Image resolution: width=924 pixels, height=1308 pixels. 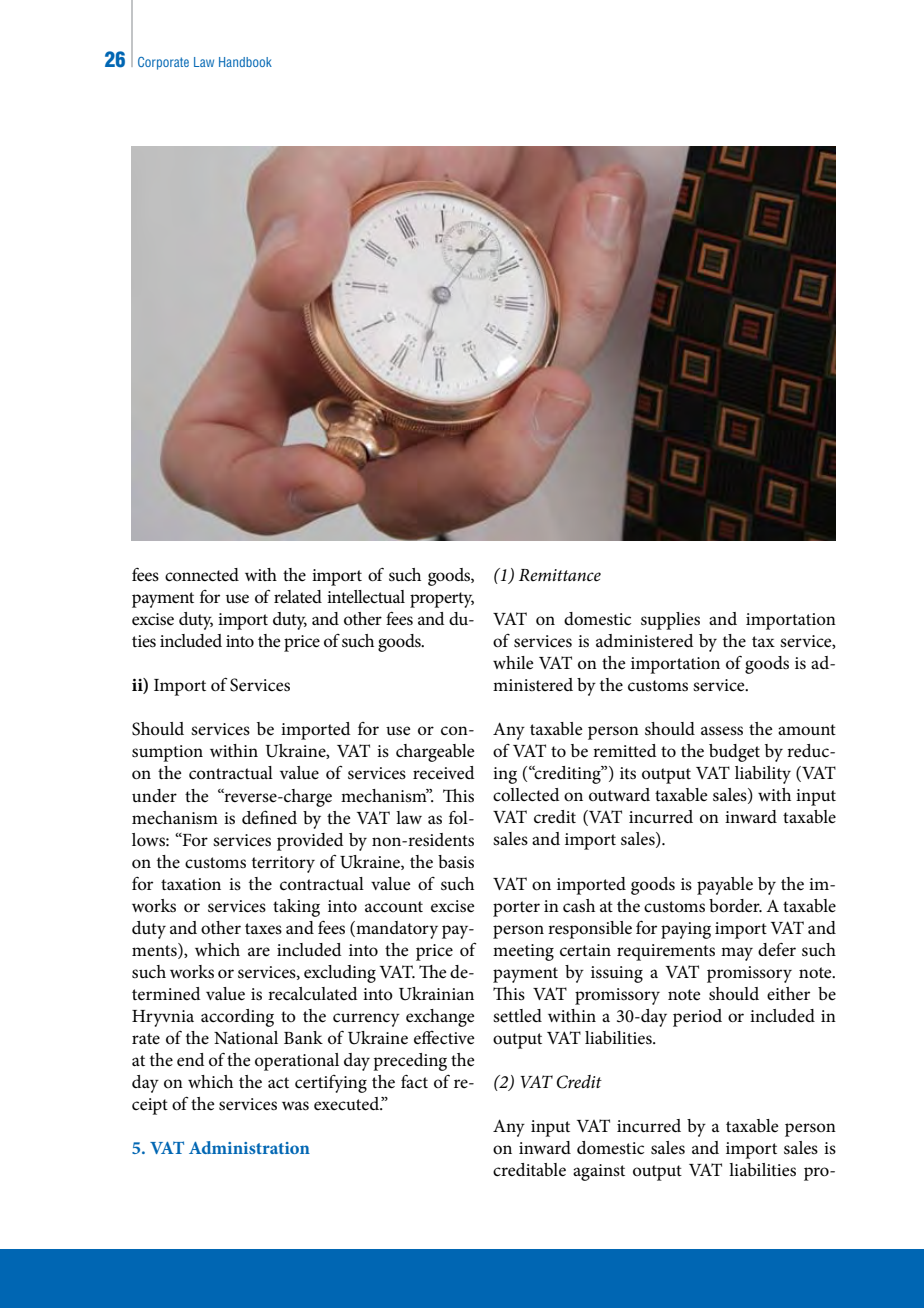 I want to click on Handbook, so click(x=245, y=62).
